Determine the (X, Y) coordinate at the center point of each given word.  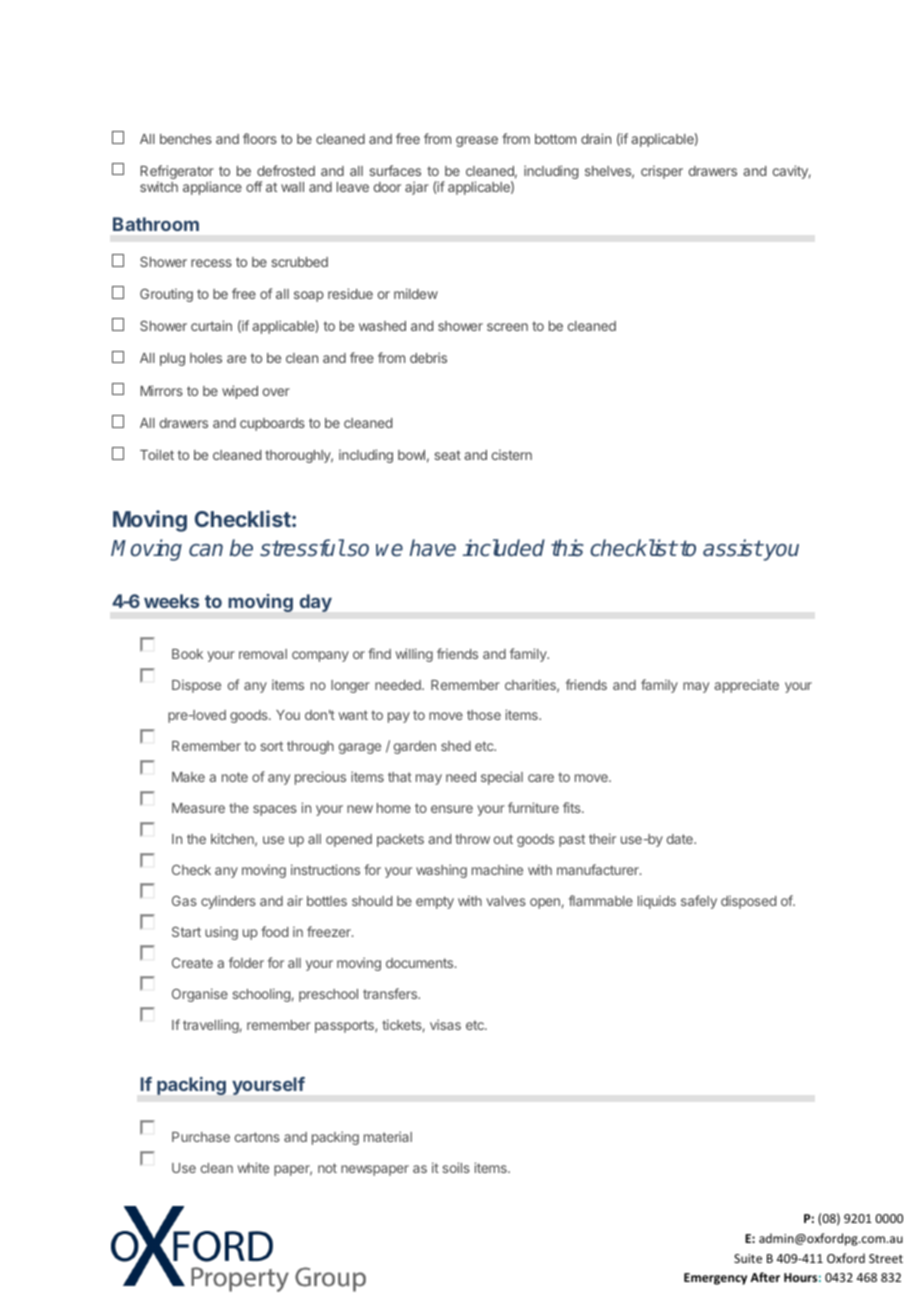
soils (456, 1167)
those (484, 715)
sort (271, 746)
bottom (555, 139)
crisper (662, 172)
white (253, 1167)
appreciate (746, 686)
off (254, 186)
